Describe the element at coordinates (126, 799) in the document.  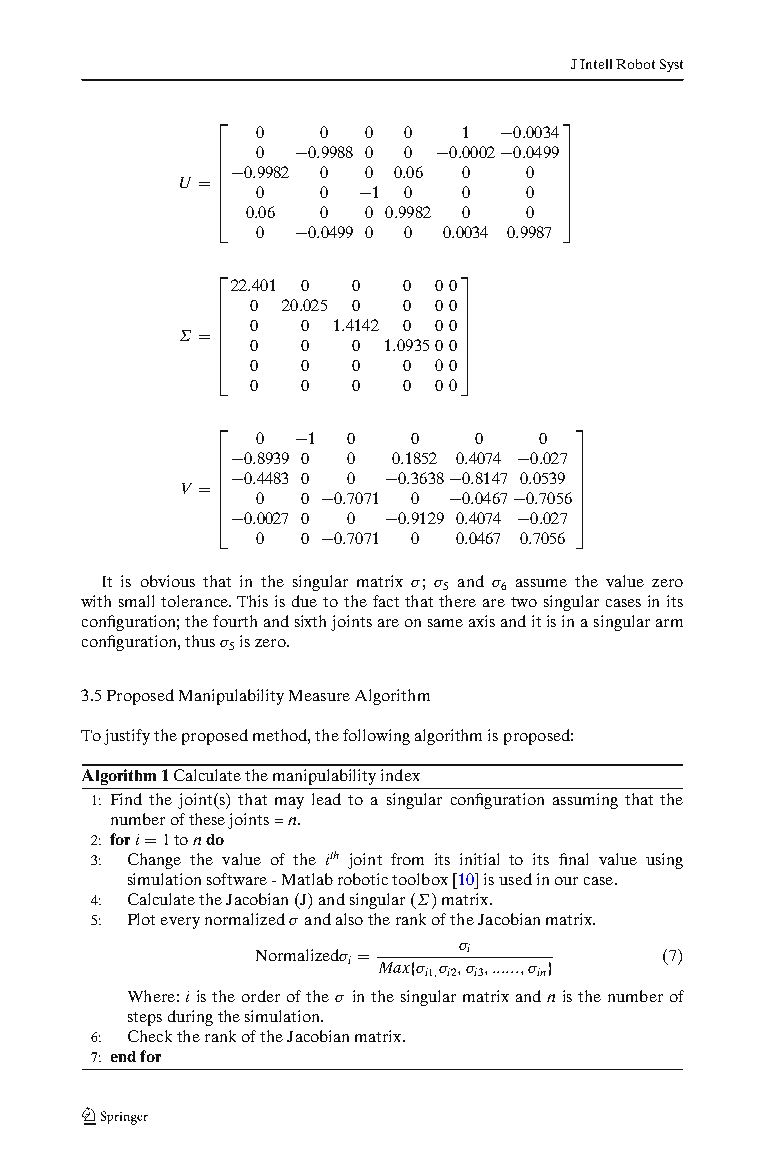
I see `Find` at that location.
